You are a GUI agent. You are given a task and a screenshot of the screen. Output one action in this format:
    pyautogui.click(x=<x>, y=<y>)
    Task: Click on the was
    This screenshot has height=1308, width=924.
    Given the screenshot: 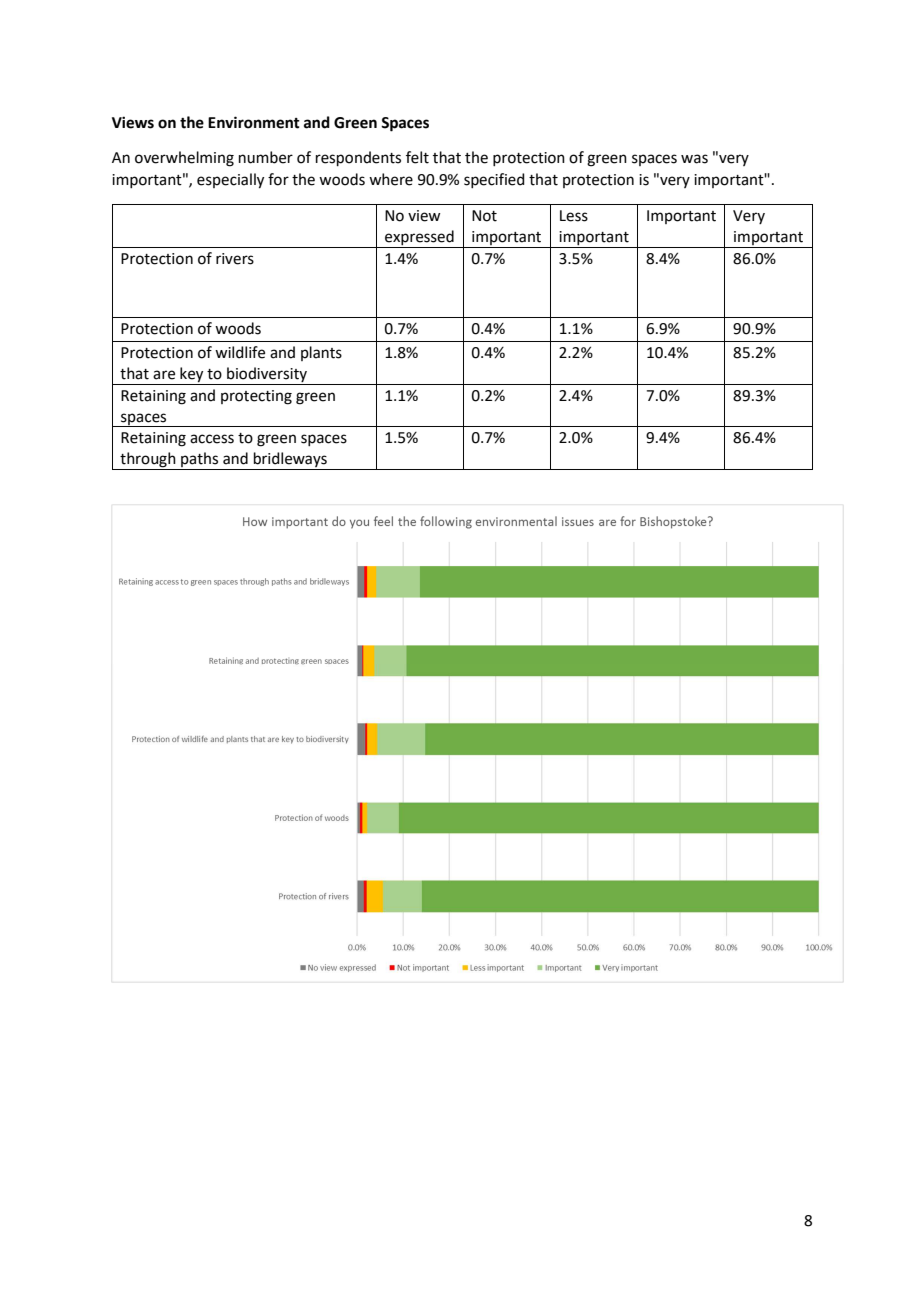 What is the action you would take?
    pyautogui.click(x=694, y=159)
